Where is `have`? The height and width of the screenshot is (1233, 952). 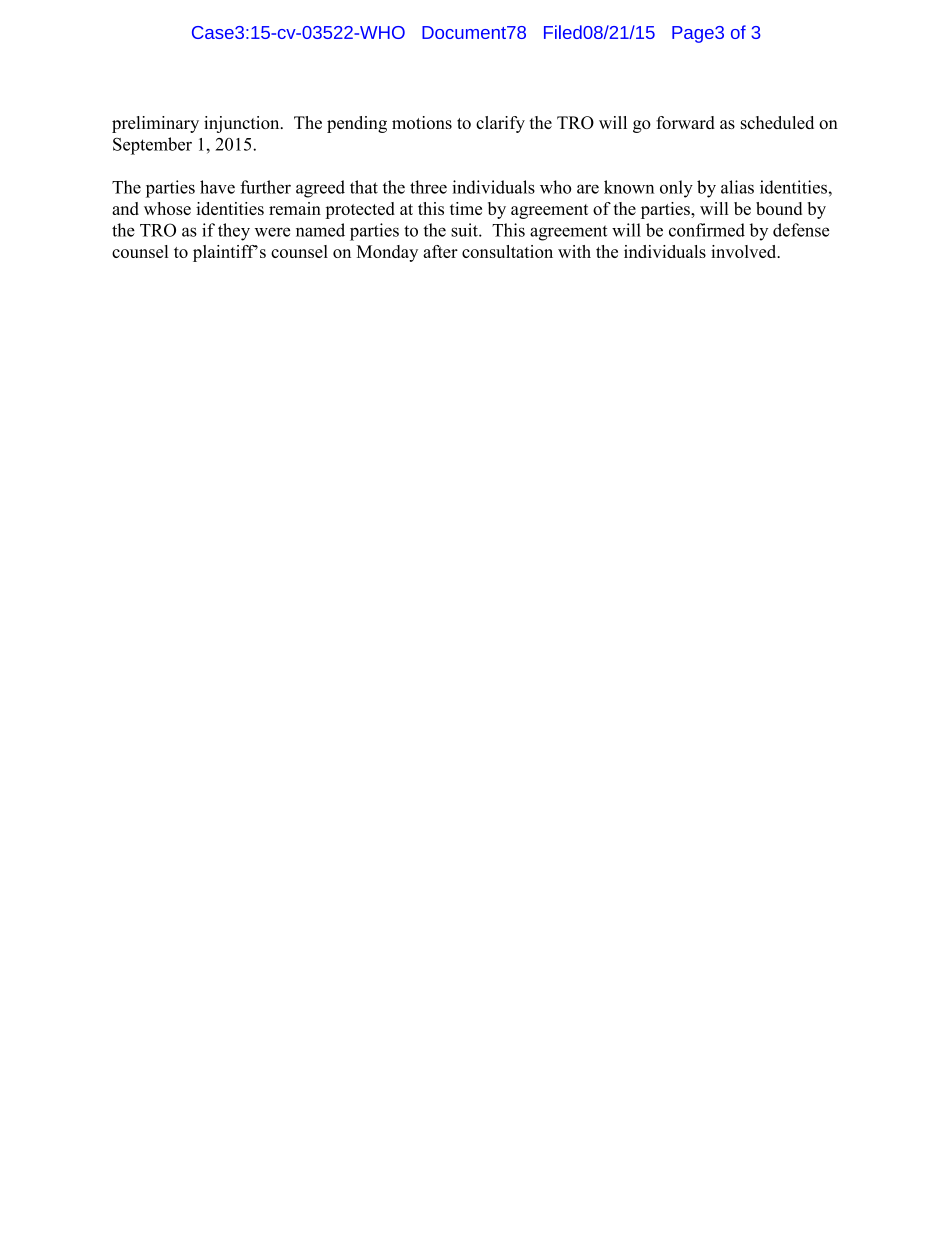 have is located at coordinates (217, 187).
